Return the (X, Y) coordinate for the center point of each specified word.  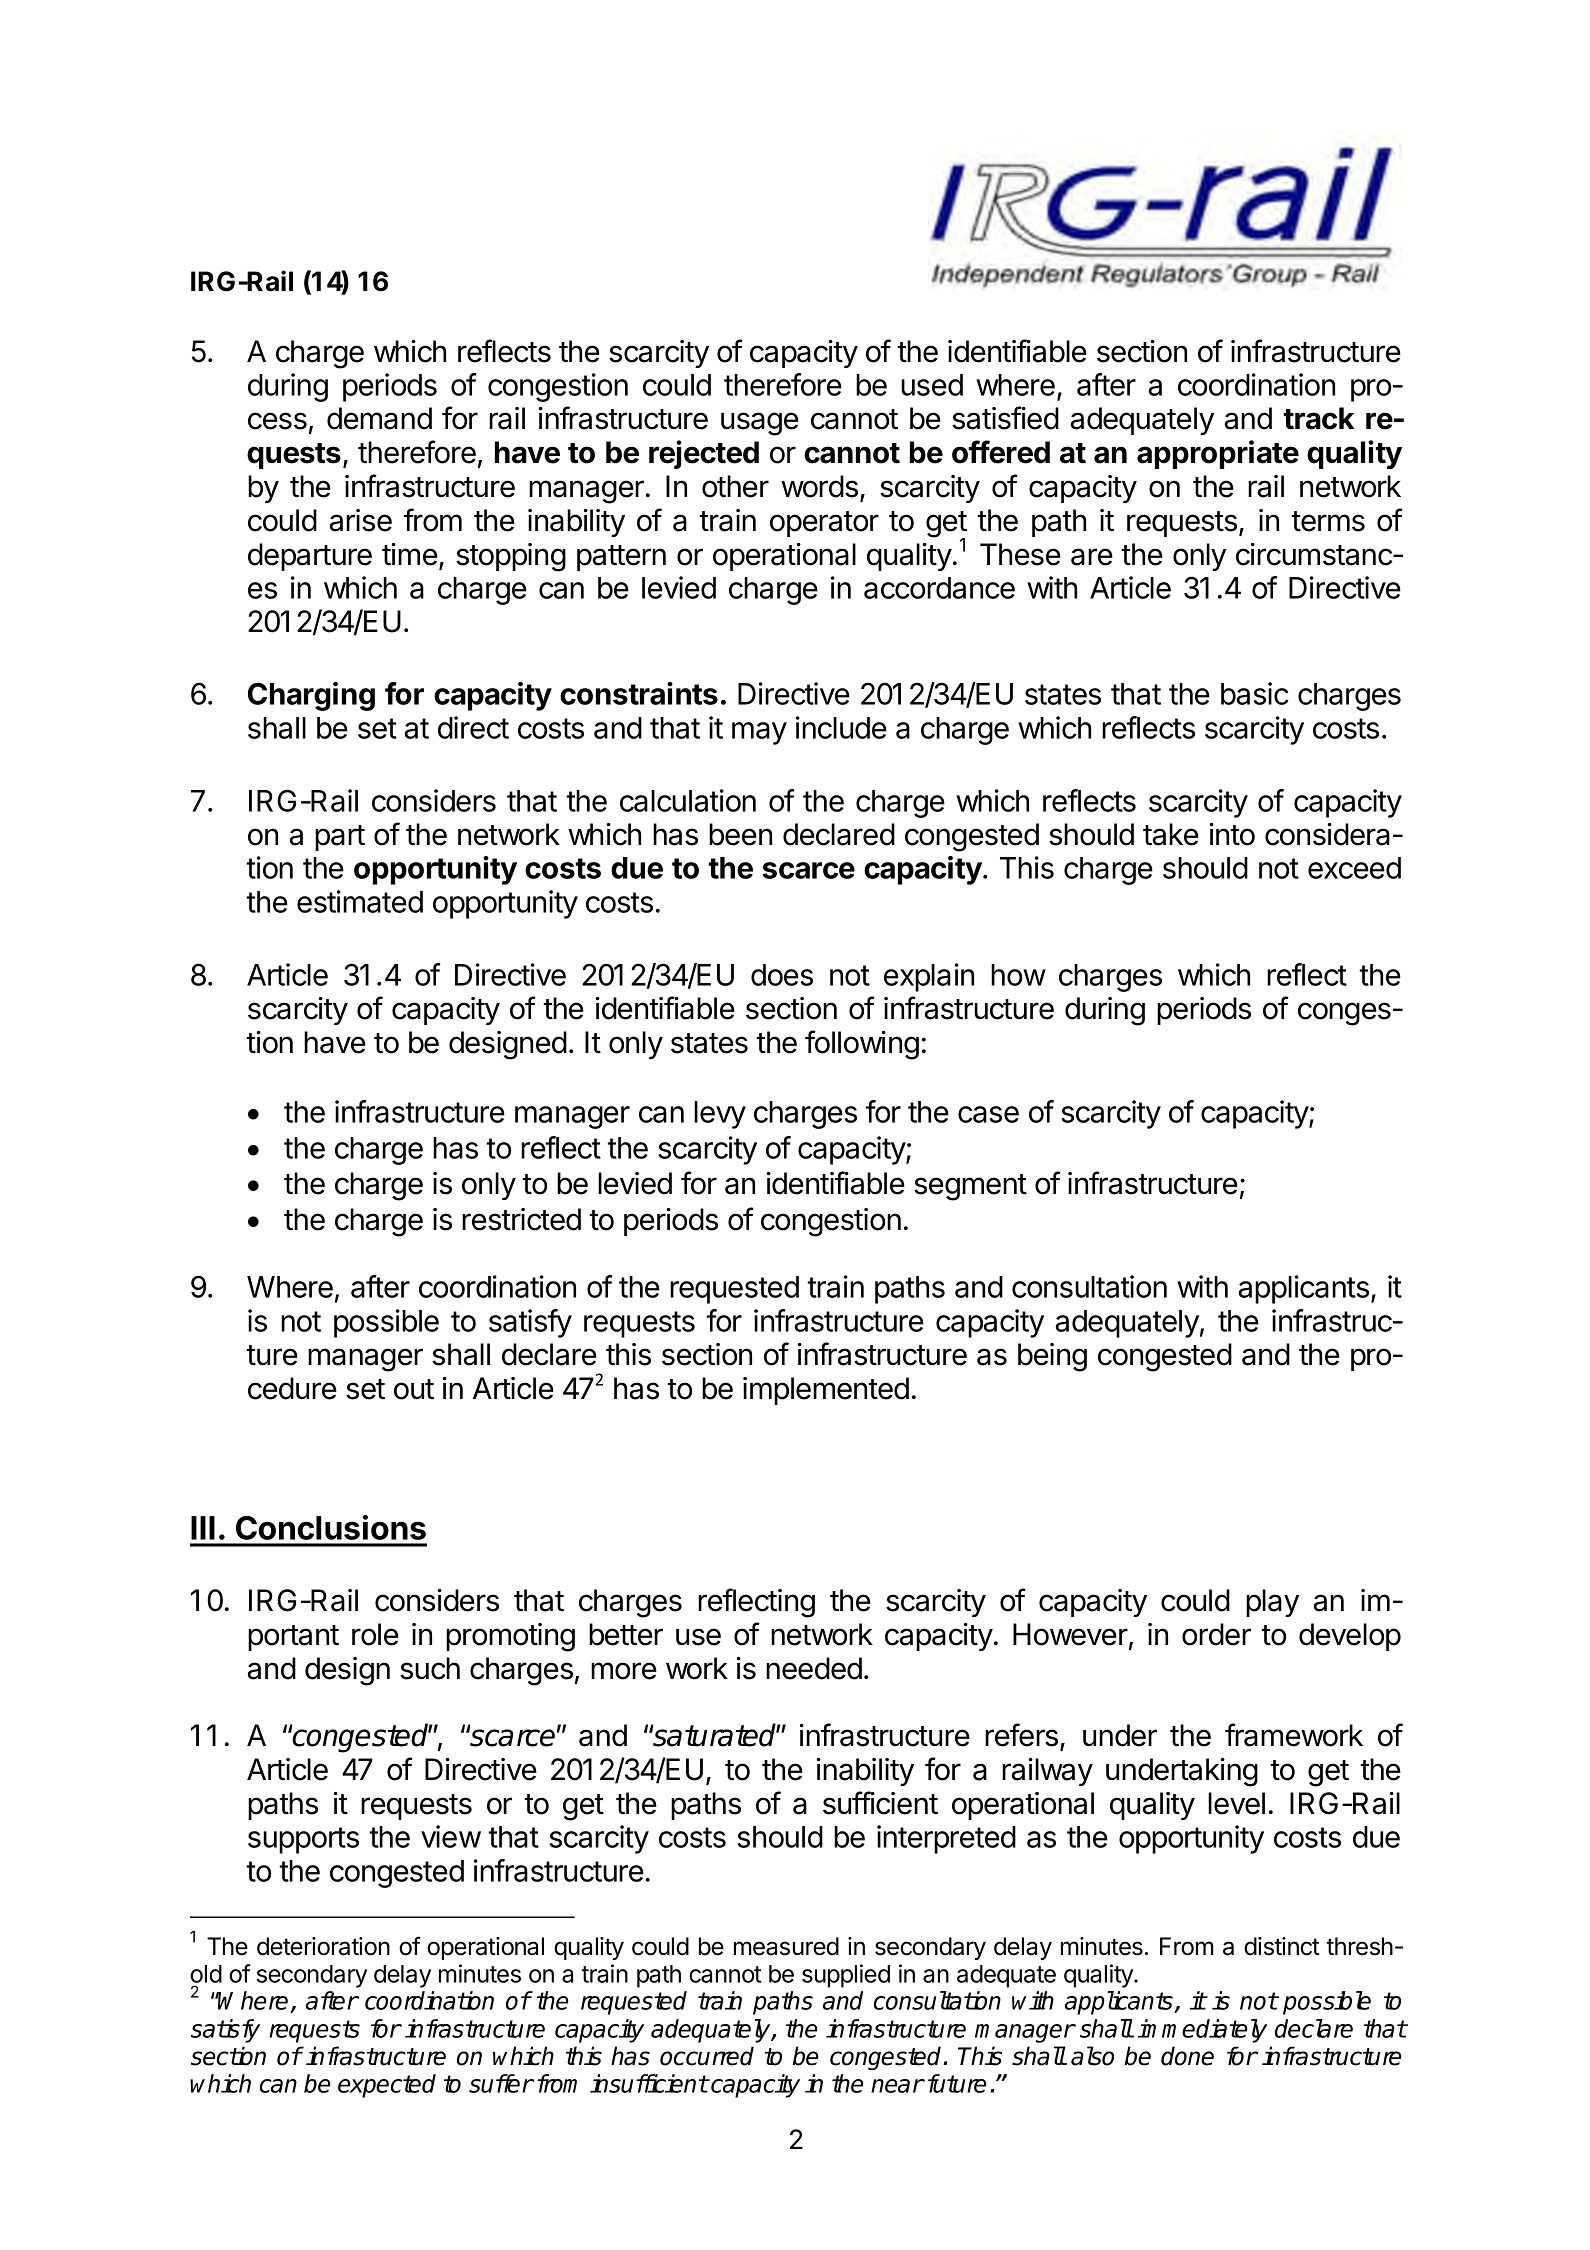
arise (361, 520)
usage (760, 424)
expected (387, 2086)
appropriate (1218, 454)
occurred (707, 2056)
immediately (1202, 2031)
